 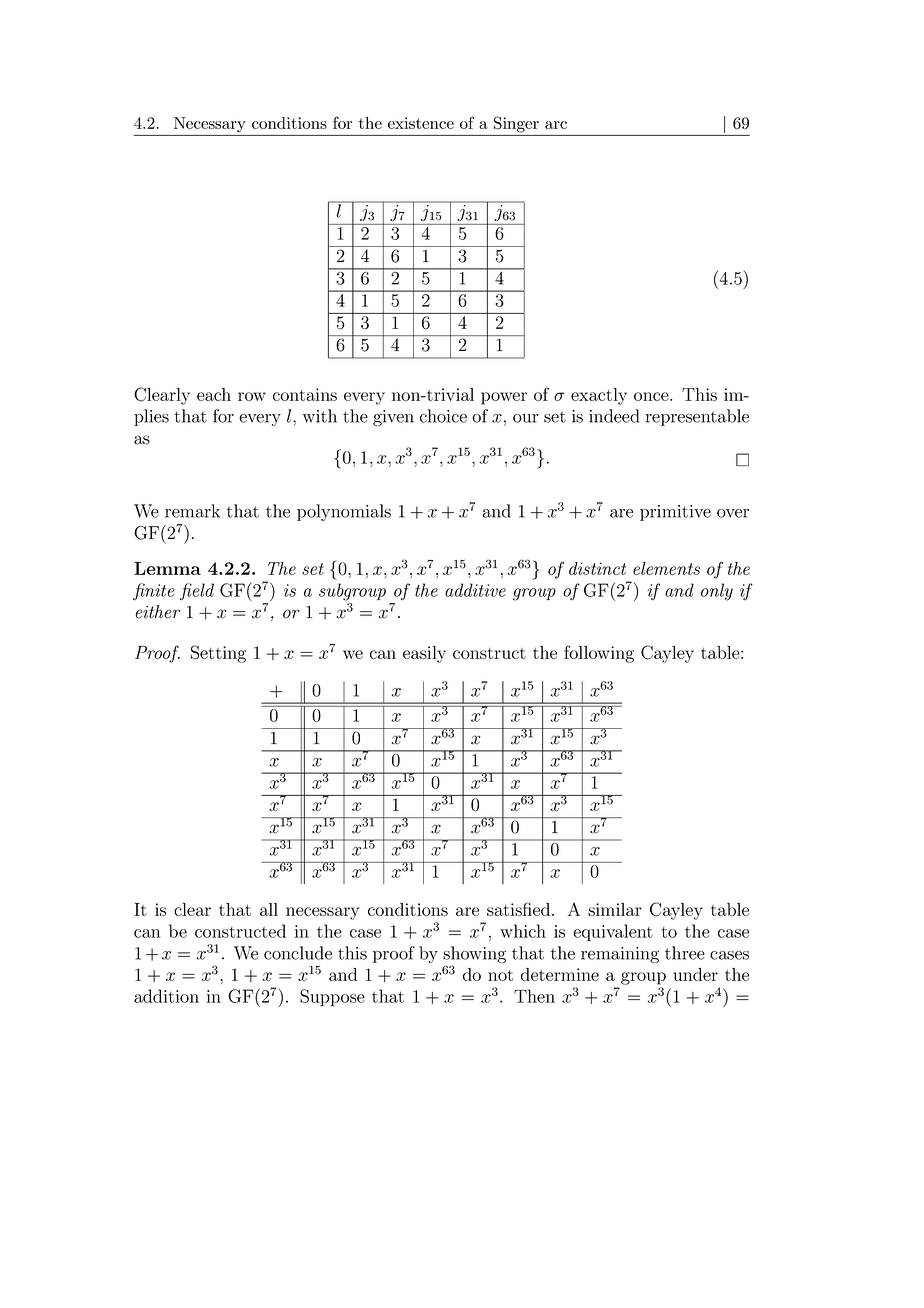 I want to click on following, so click(x=599, y=654).
